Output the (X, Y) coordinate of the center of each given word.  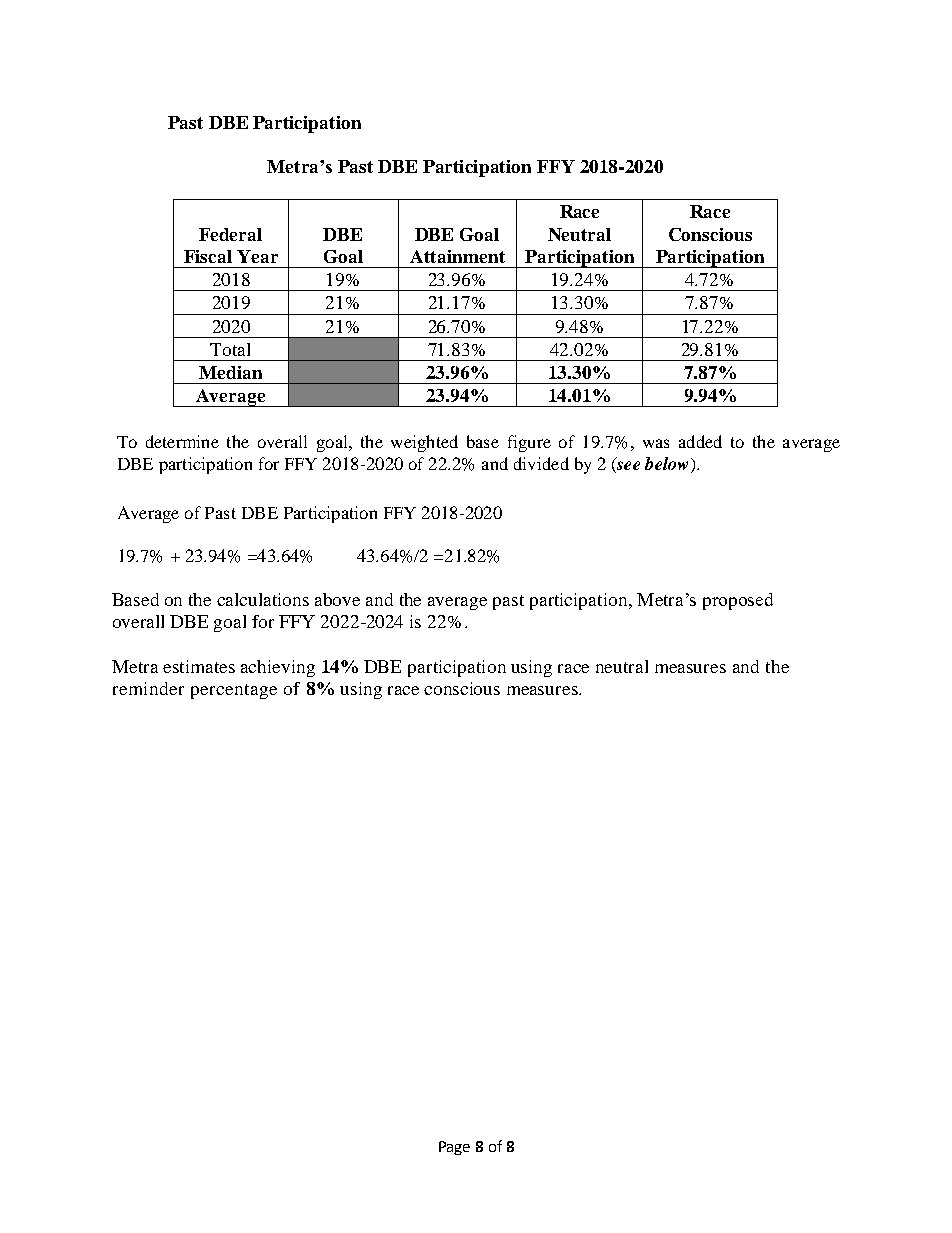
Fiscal (208, 256)
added (700, 441)
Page (454, 1148)
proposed (738, 601)
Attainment (457, 256)
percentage (234, 691)
